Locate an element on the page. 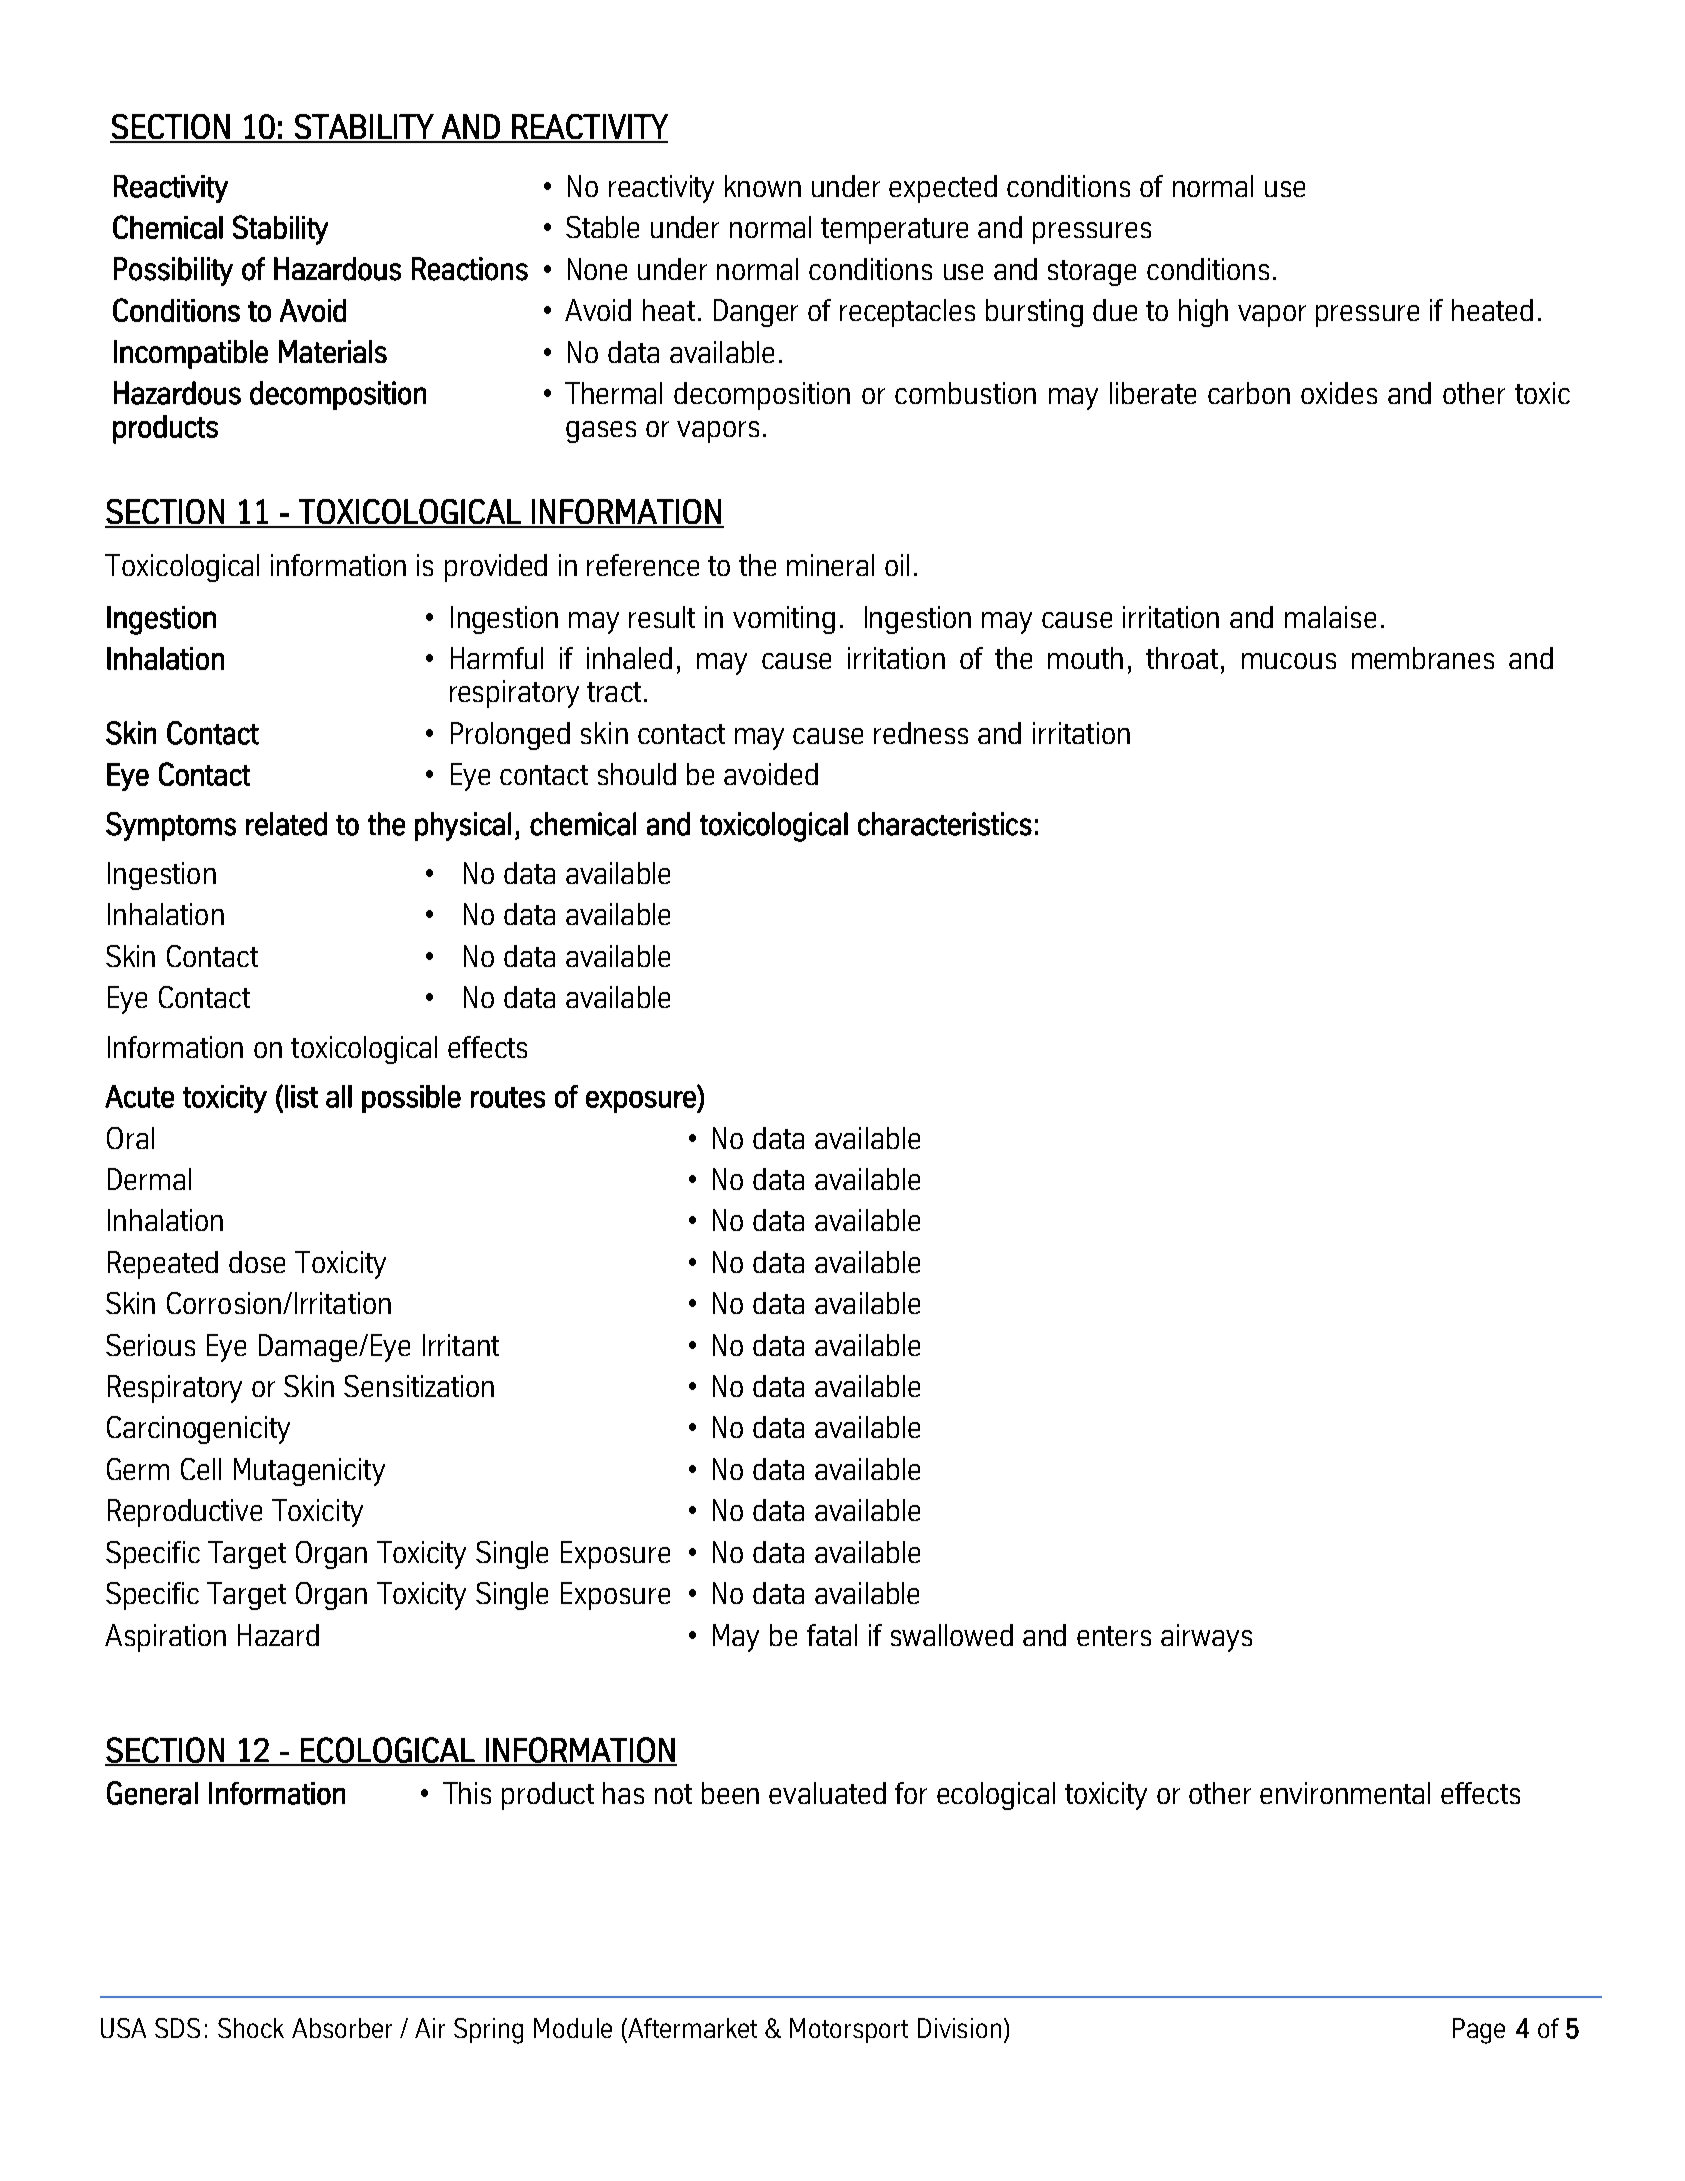 This image has height=2181, width=1685. list is located at coordinates (301, 1096).
